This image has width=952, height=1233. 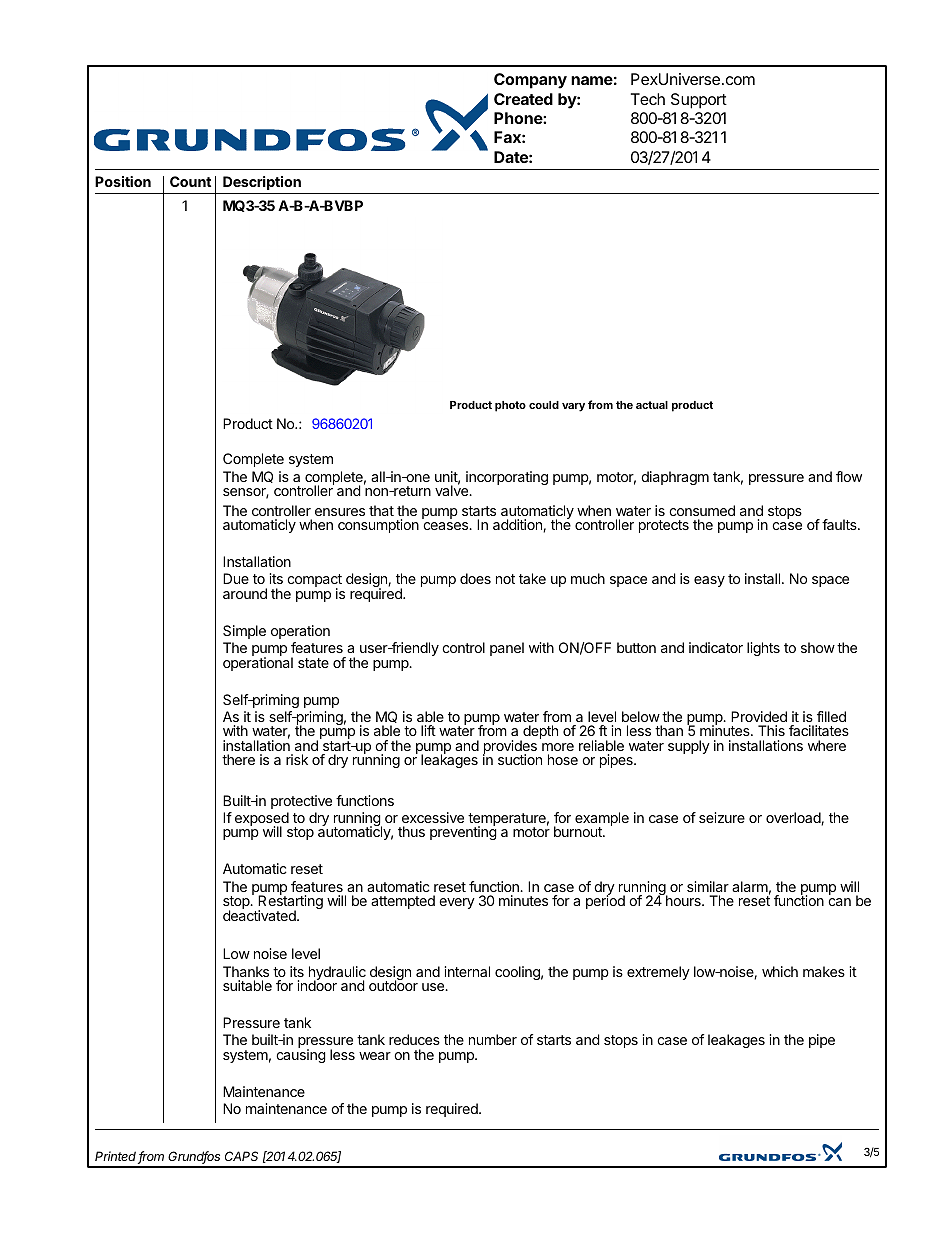 What do you see at coordinates (241, 1156) in the image?
I see `CAPS` at bounding box center [241, 1156].
